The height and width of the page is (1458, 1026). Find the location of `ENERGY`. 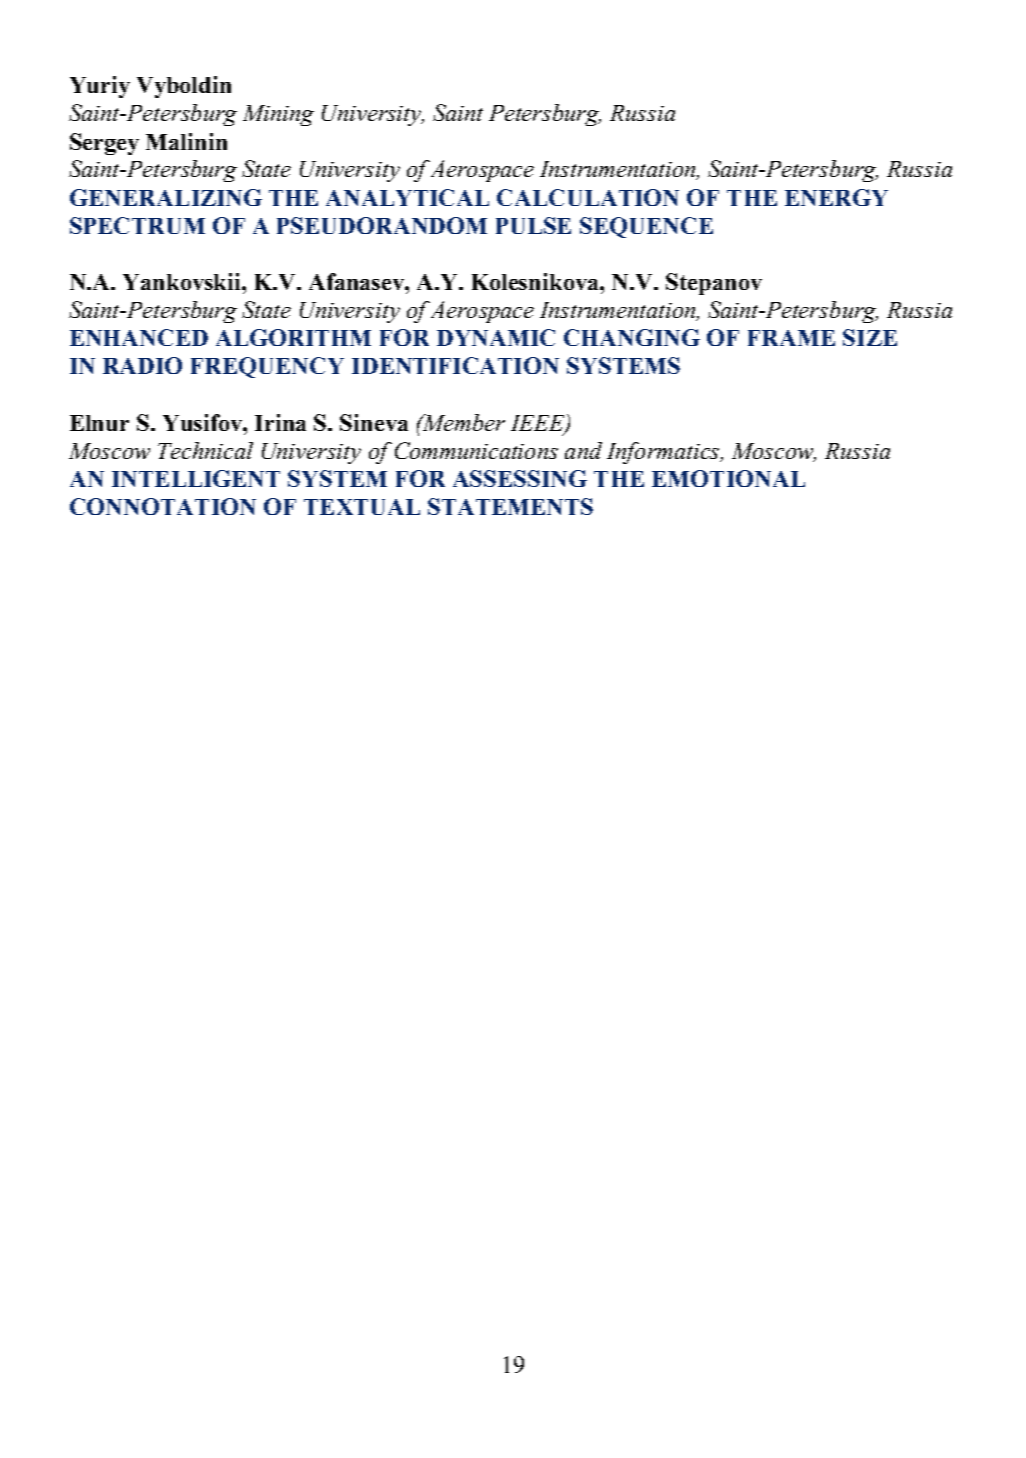

ENERGY is located at coordinates (836, 197).
